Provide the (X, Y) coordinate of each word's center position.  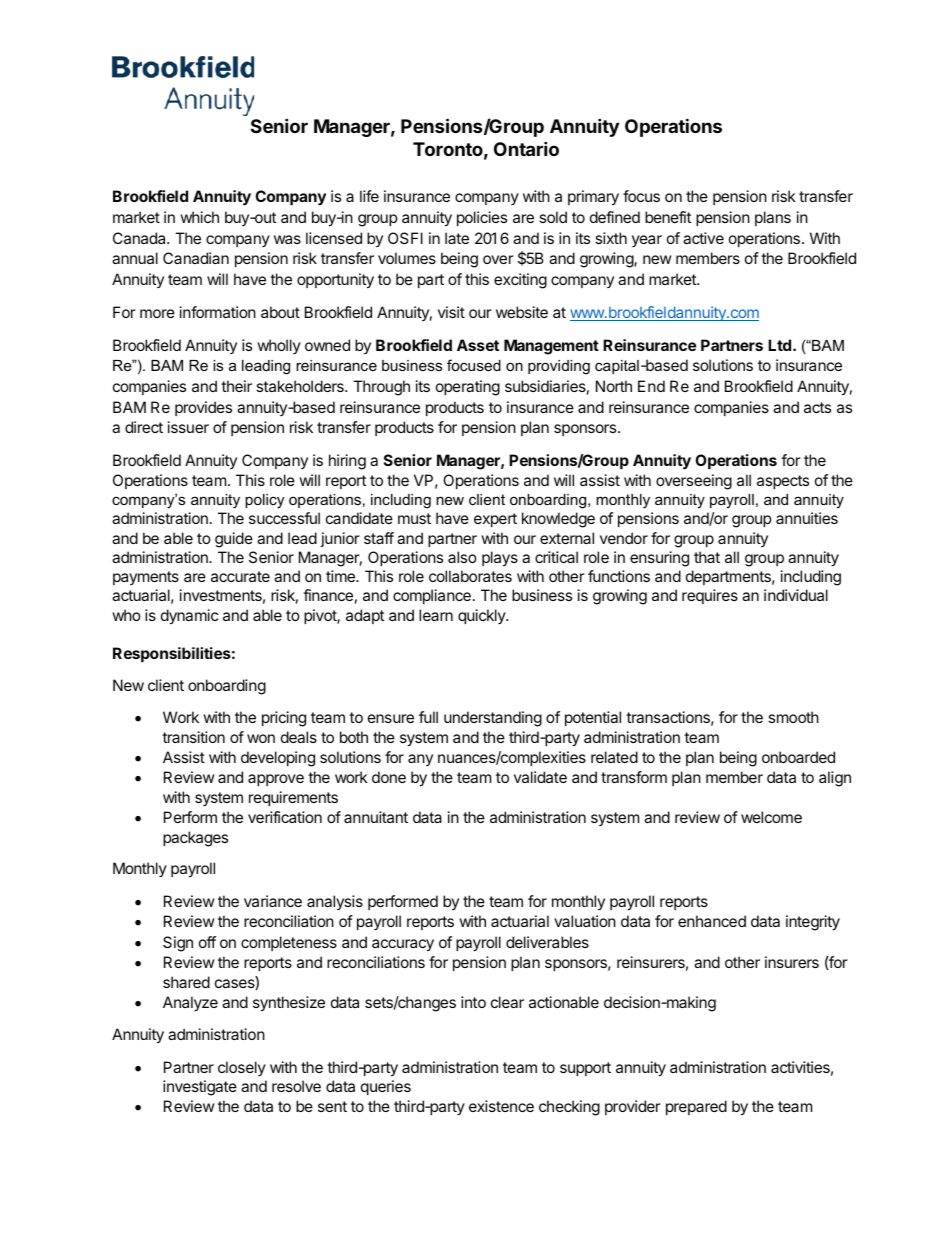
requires (710, 596)
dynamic (189, 617)
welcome (771, 817)
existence (501, 1106)
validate (540, 777)
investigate (200, 1088)
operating (468, 388)
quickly (482, 616)
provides (203, 408)
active (703, 238)
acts (817, 407)
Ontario (526, 148)
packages (195, 839)
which (199, 217)
